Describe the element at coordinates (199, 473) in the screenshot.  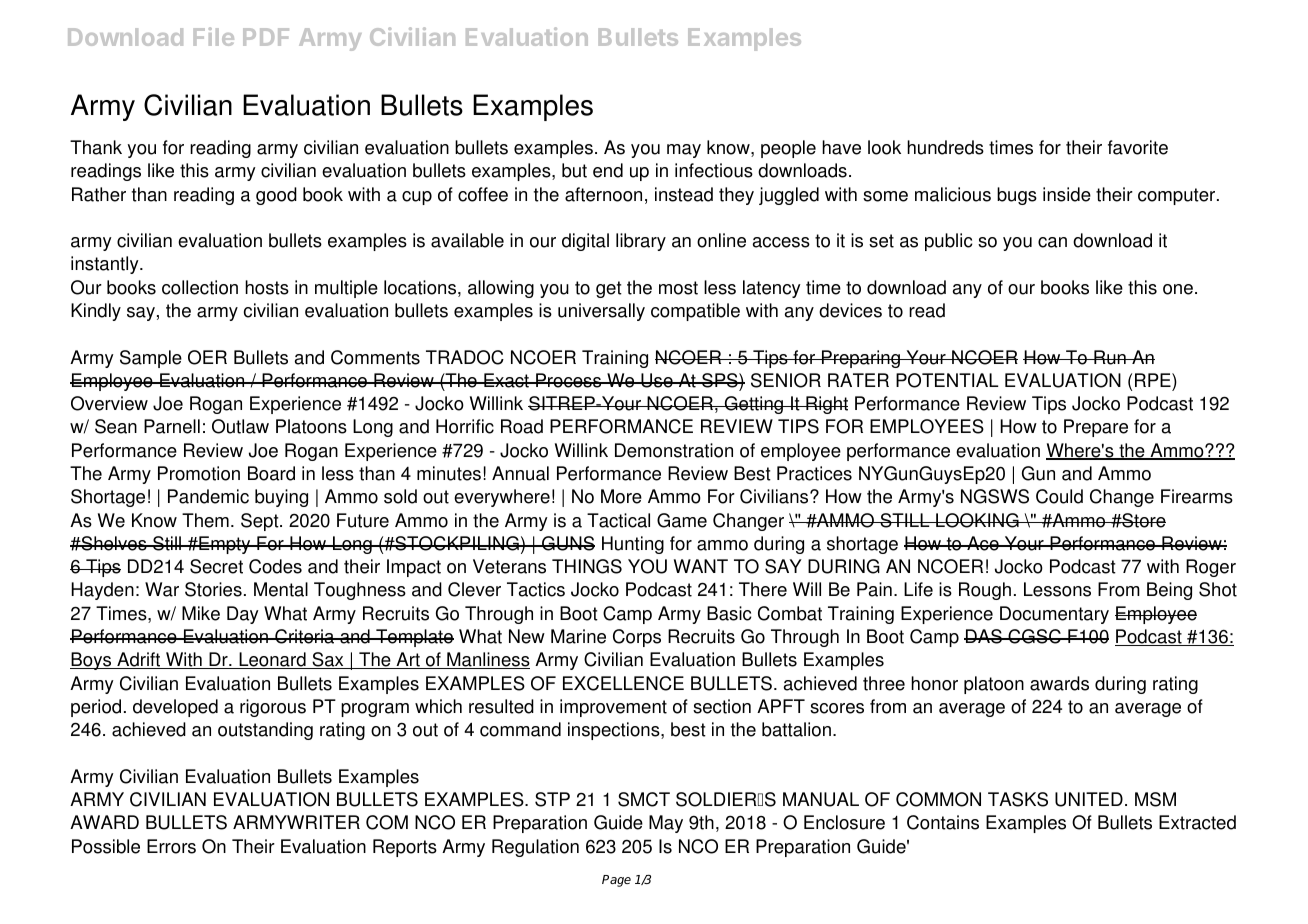
I see `Promotion` at that location.
